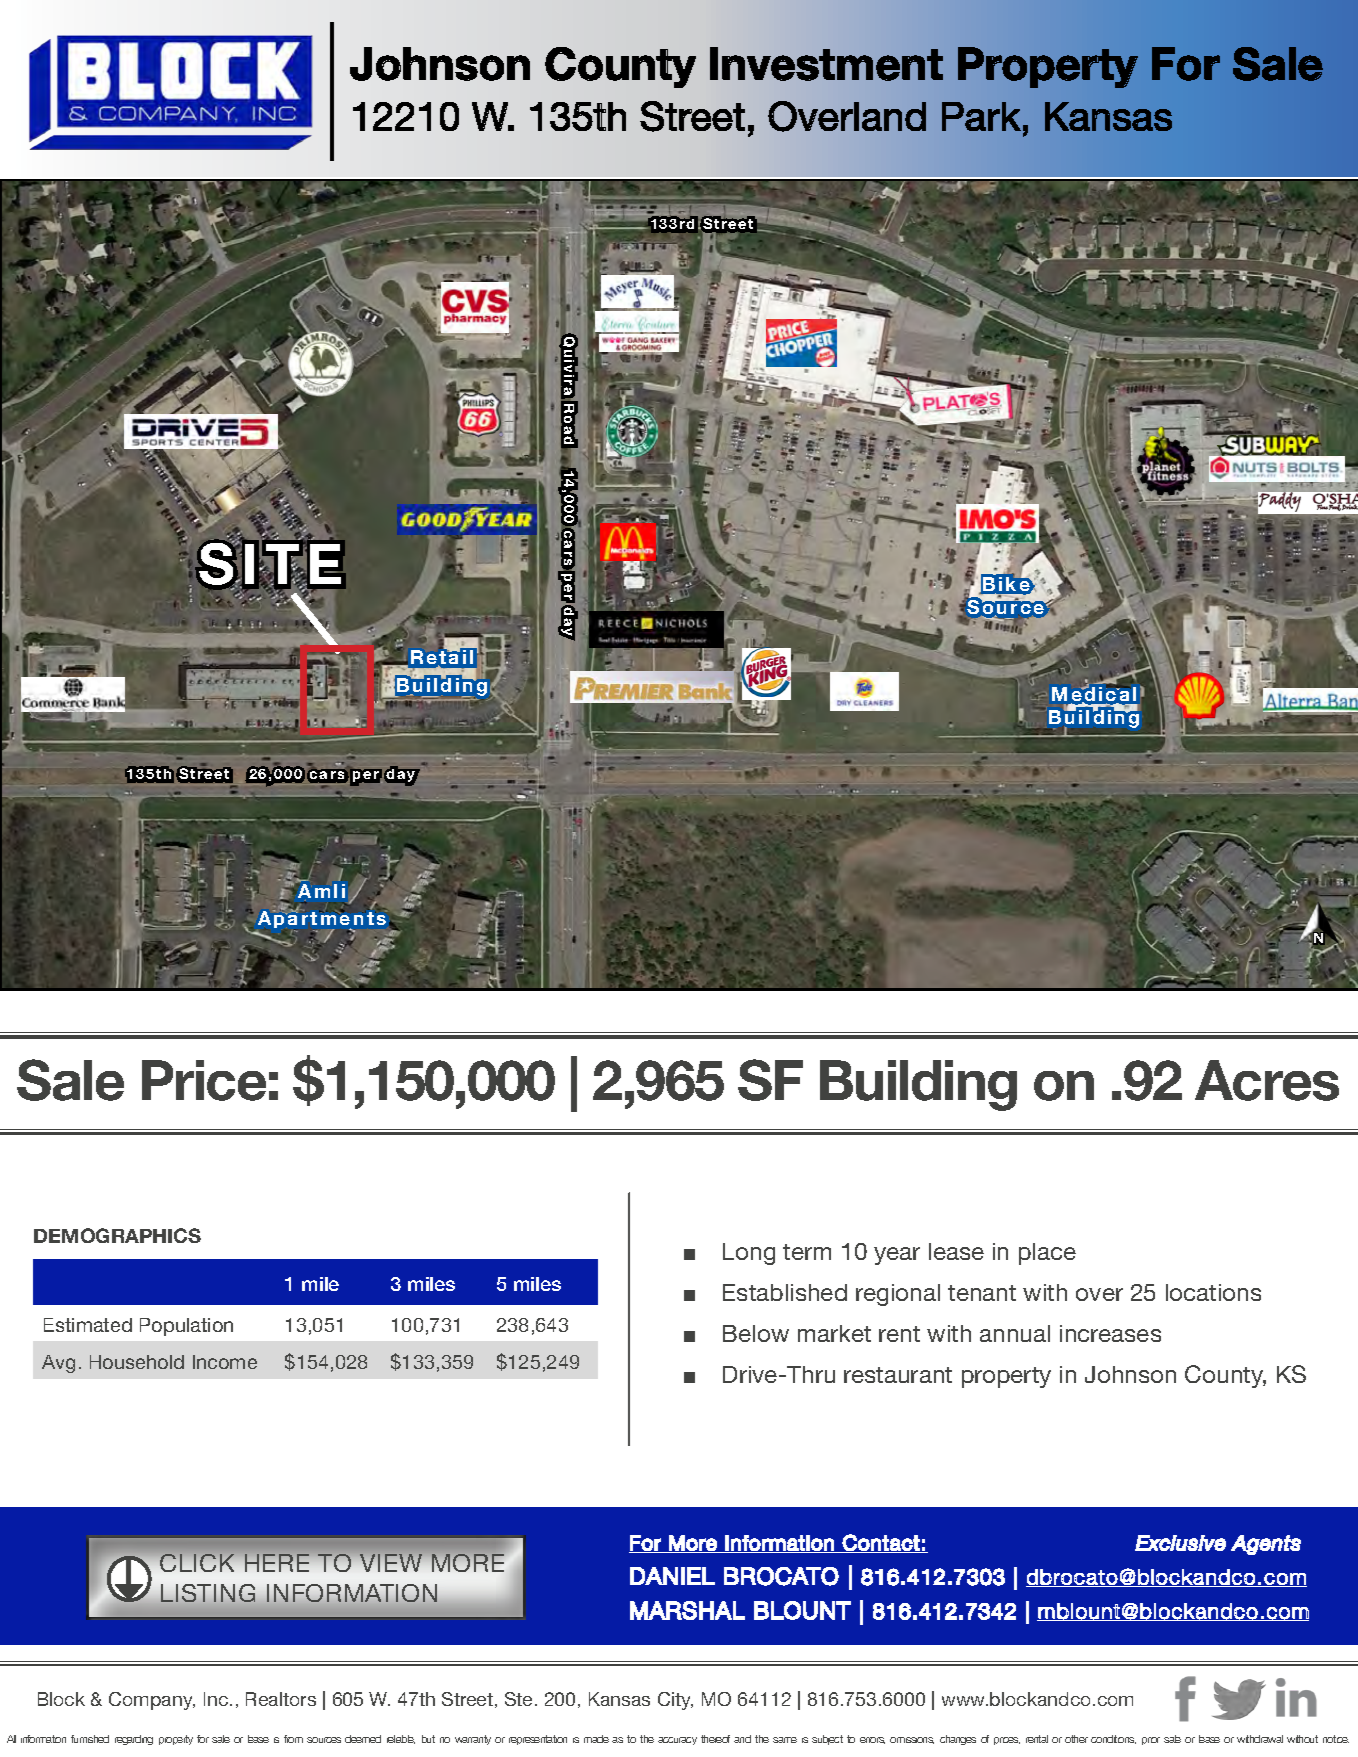  Describe the element at coordinates (749, 1254) in the page. I see `Long` at that location.
